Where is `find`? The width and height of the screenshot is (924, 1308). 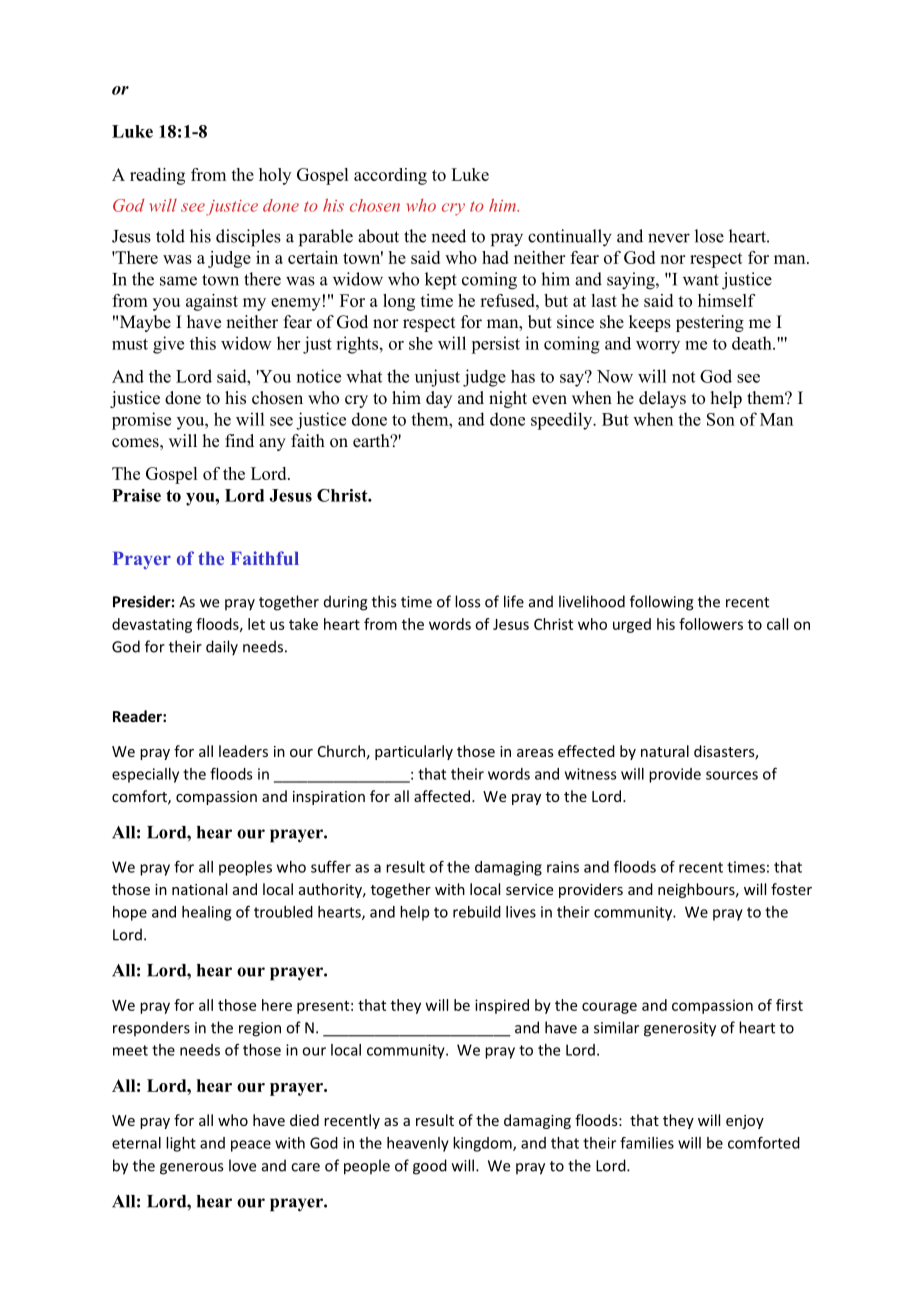
find is located at coordinates (239, 440).
